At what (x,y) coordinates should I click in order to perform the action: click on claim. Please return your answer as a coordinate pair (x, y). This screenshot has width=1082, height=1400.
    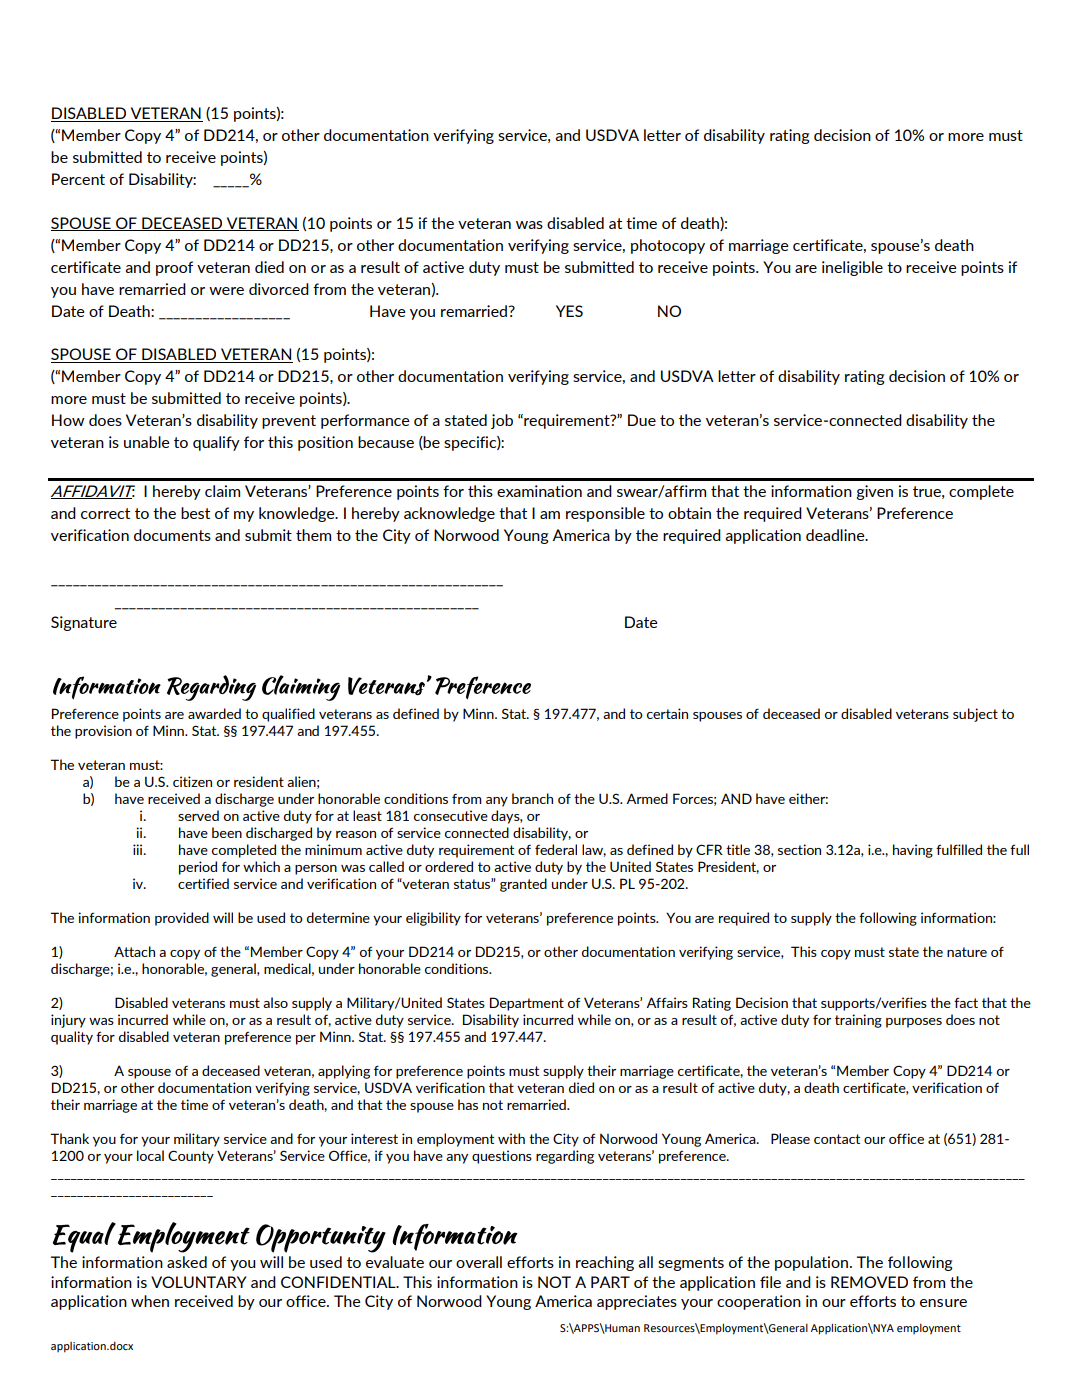
    Looking at the image, I should click on (222, 491).
